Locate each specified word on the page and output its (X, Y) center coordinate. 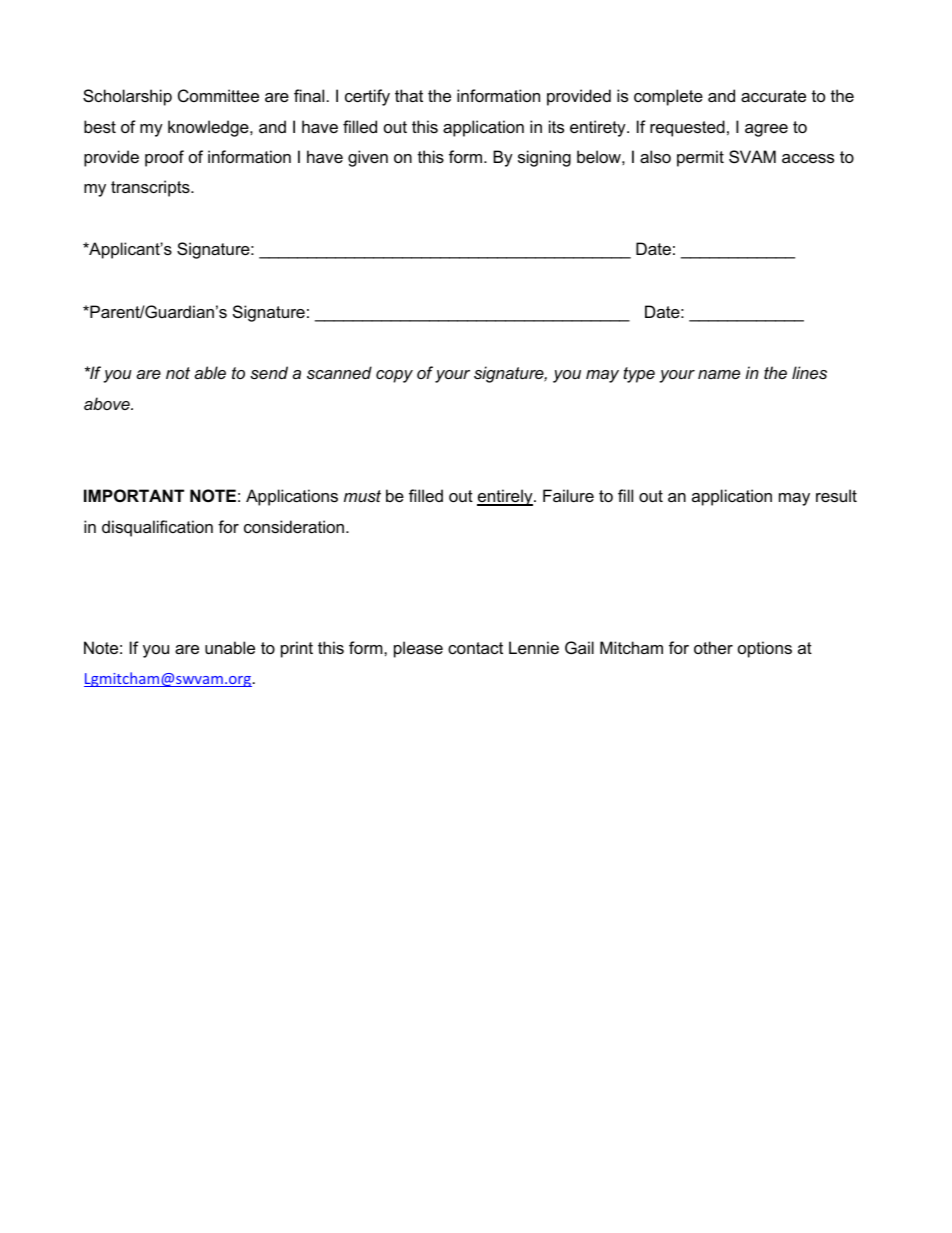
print (297, 649)
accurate (773, 96)
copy (394, 376)
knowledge (209, 128)
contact (475, 648)
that (409, 95)
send (269, 372)
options (765, 649)
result (836, 495)
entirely (506, 497)
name (719, 374)
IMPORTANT (134, 495)
